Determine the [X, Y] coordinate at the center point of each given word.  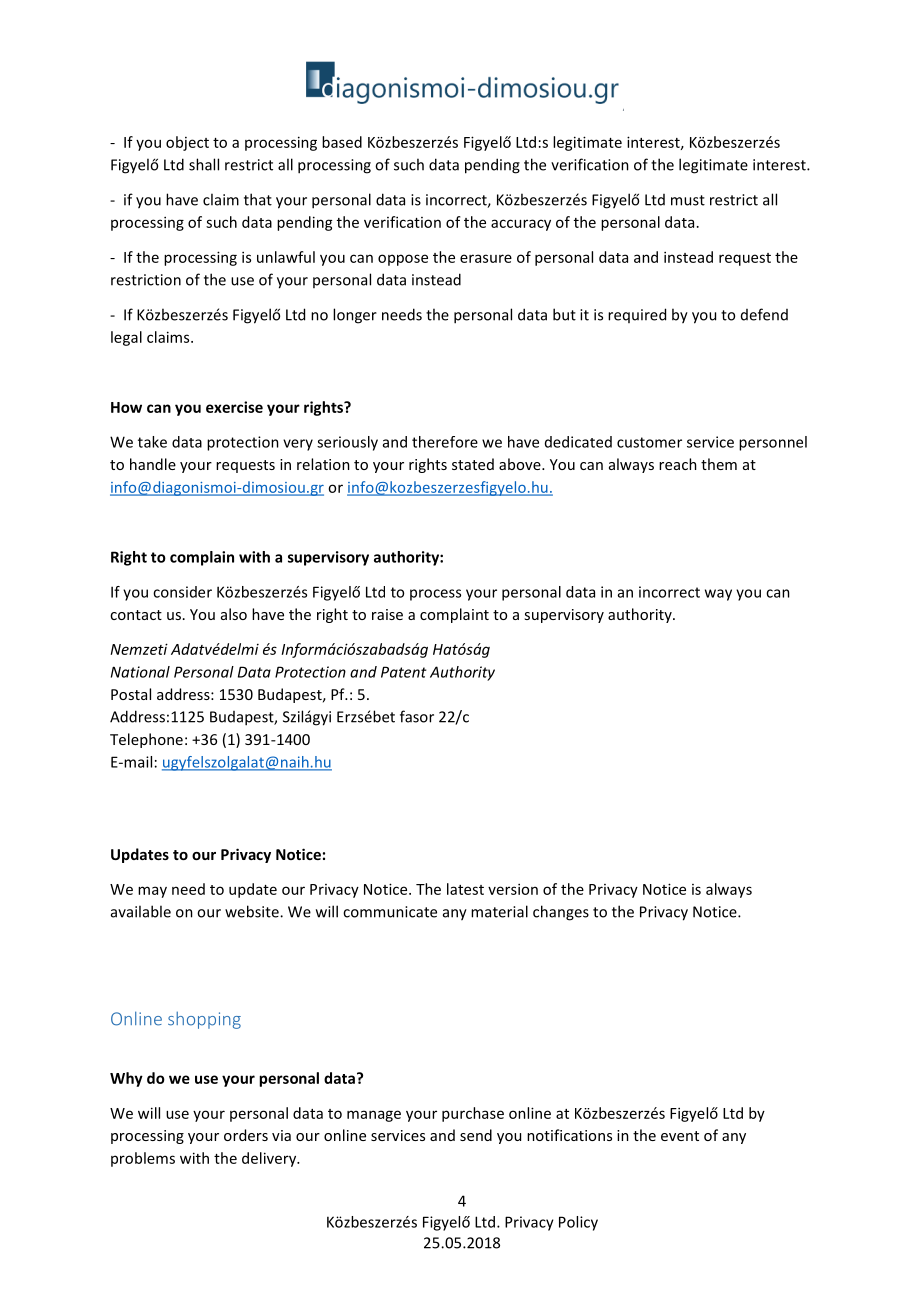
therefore [445, 442]
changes [561, 913]
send [476, 1135]
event [680, 1136]
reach [678, 464]
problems [143, 1159]
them [719, 464]
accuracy [521, 225]
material [499, 911]
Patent [404, 672]
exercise [234, 407]
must [688, 200]
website [253, 911]
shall [204, 164]
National [140, 672]
